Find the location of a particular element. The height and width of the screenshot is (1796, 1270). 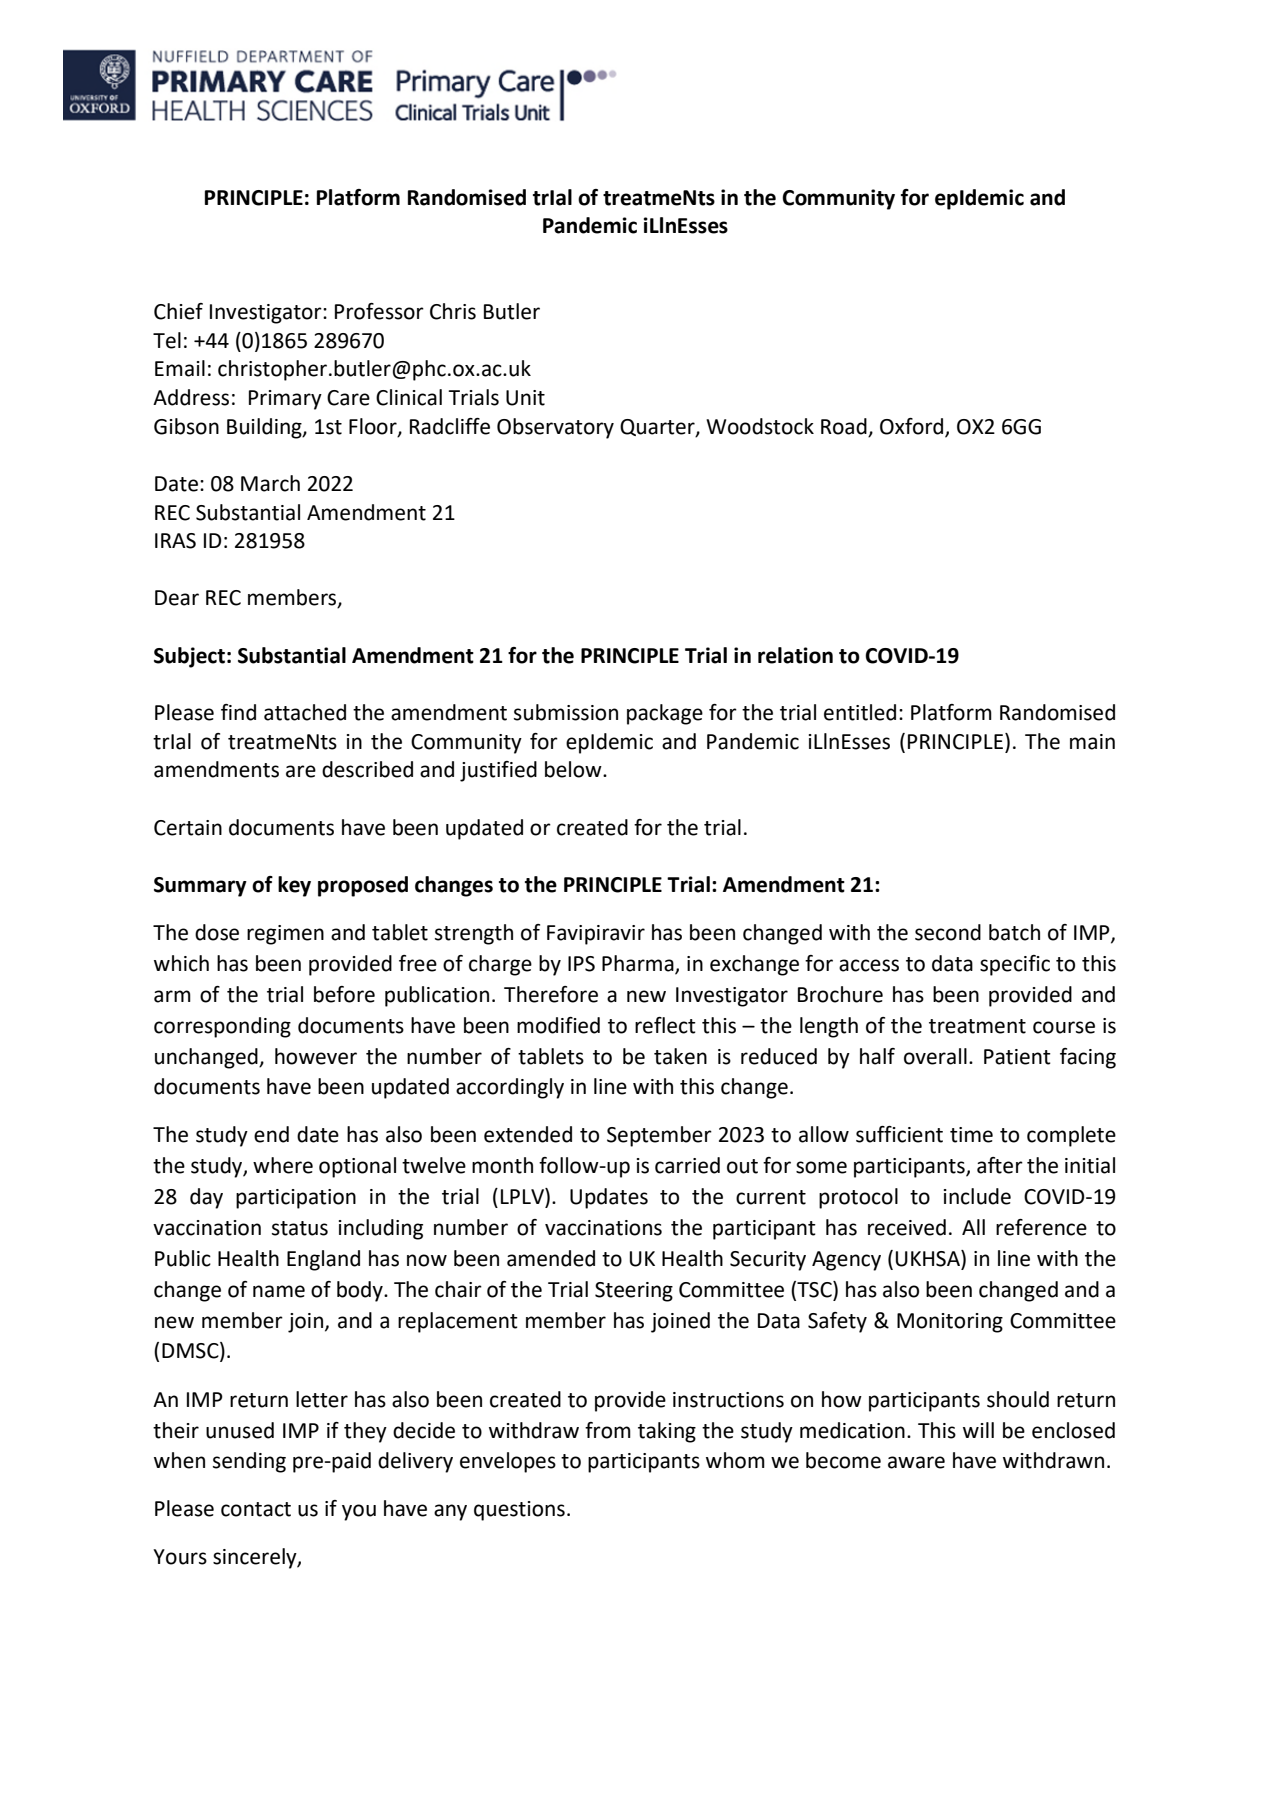

main is located at coordinates (1092, 742).
